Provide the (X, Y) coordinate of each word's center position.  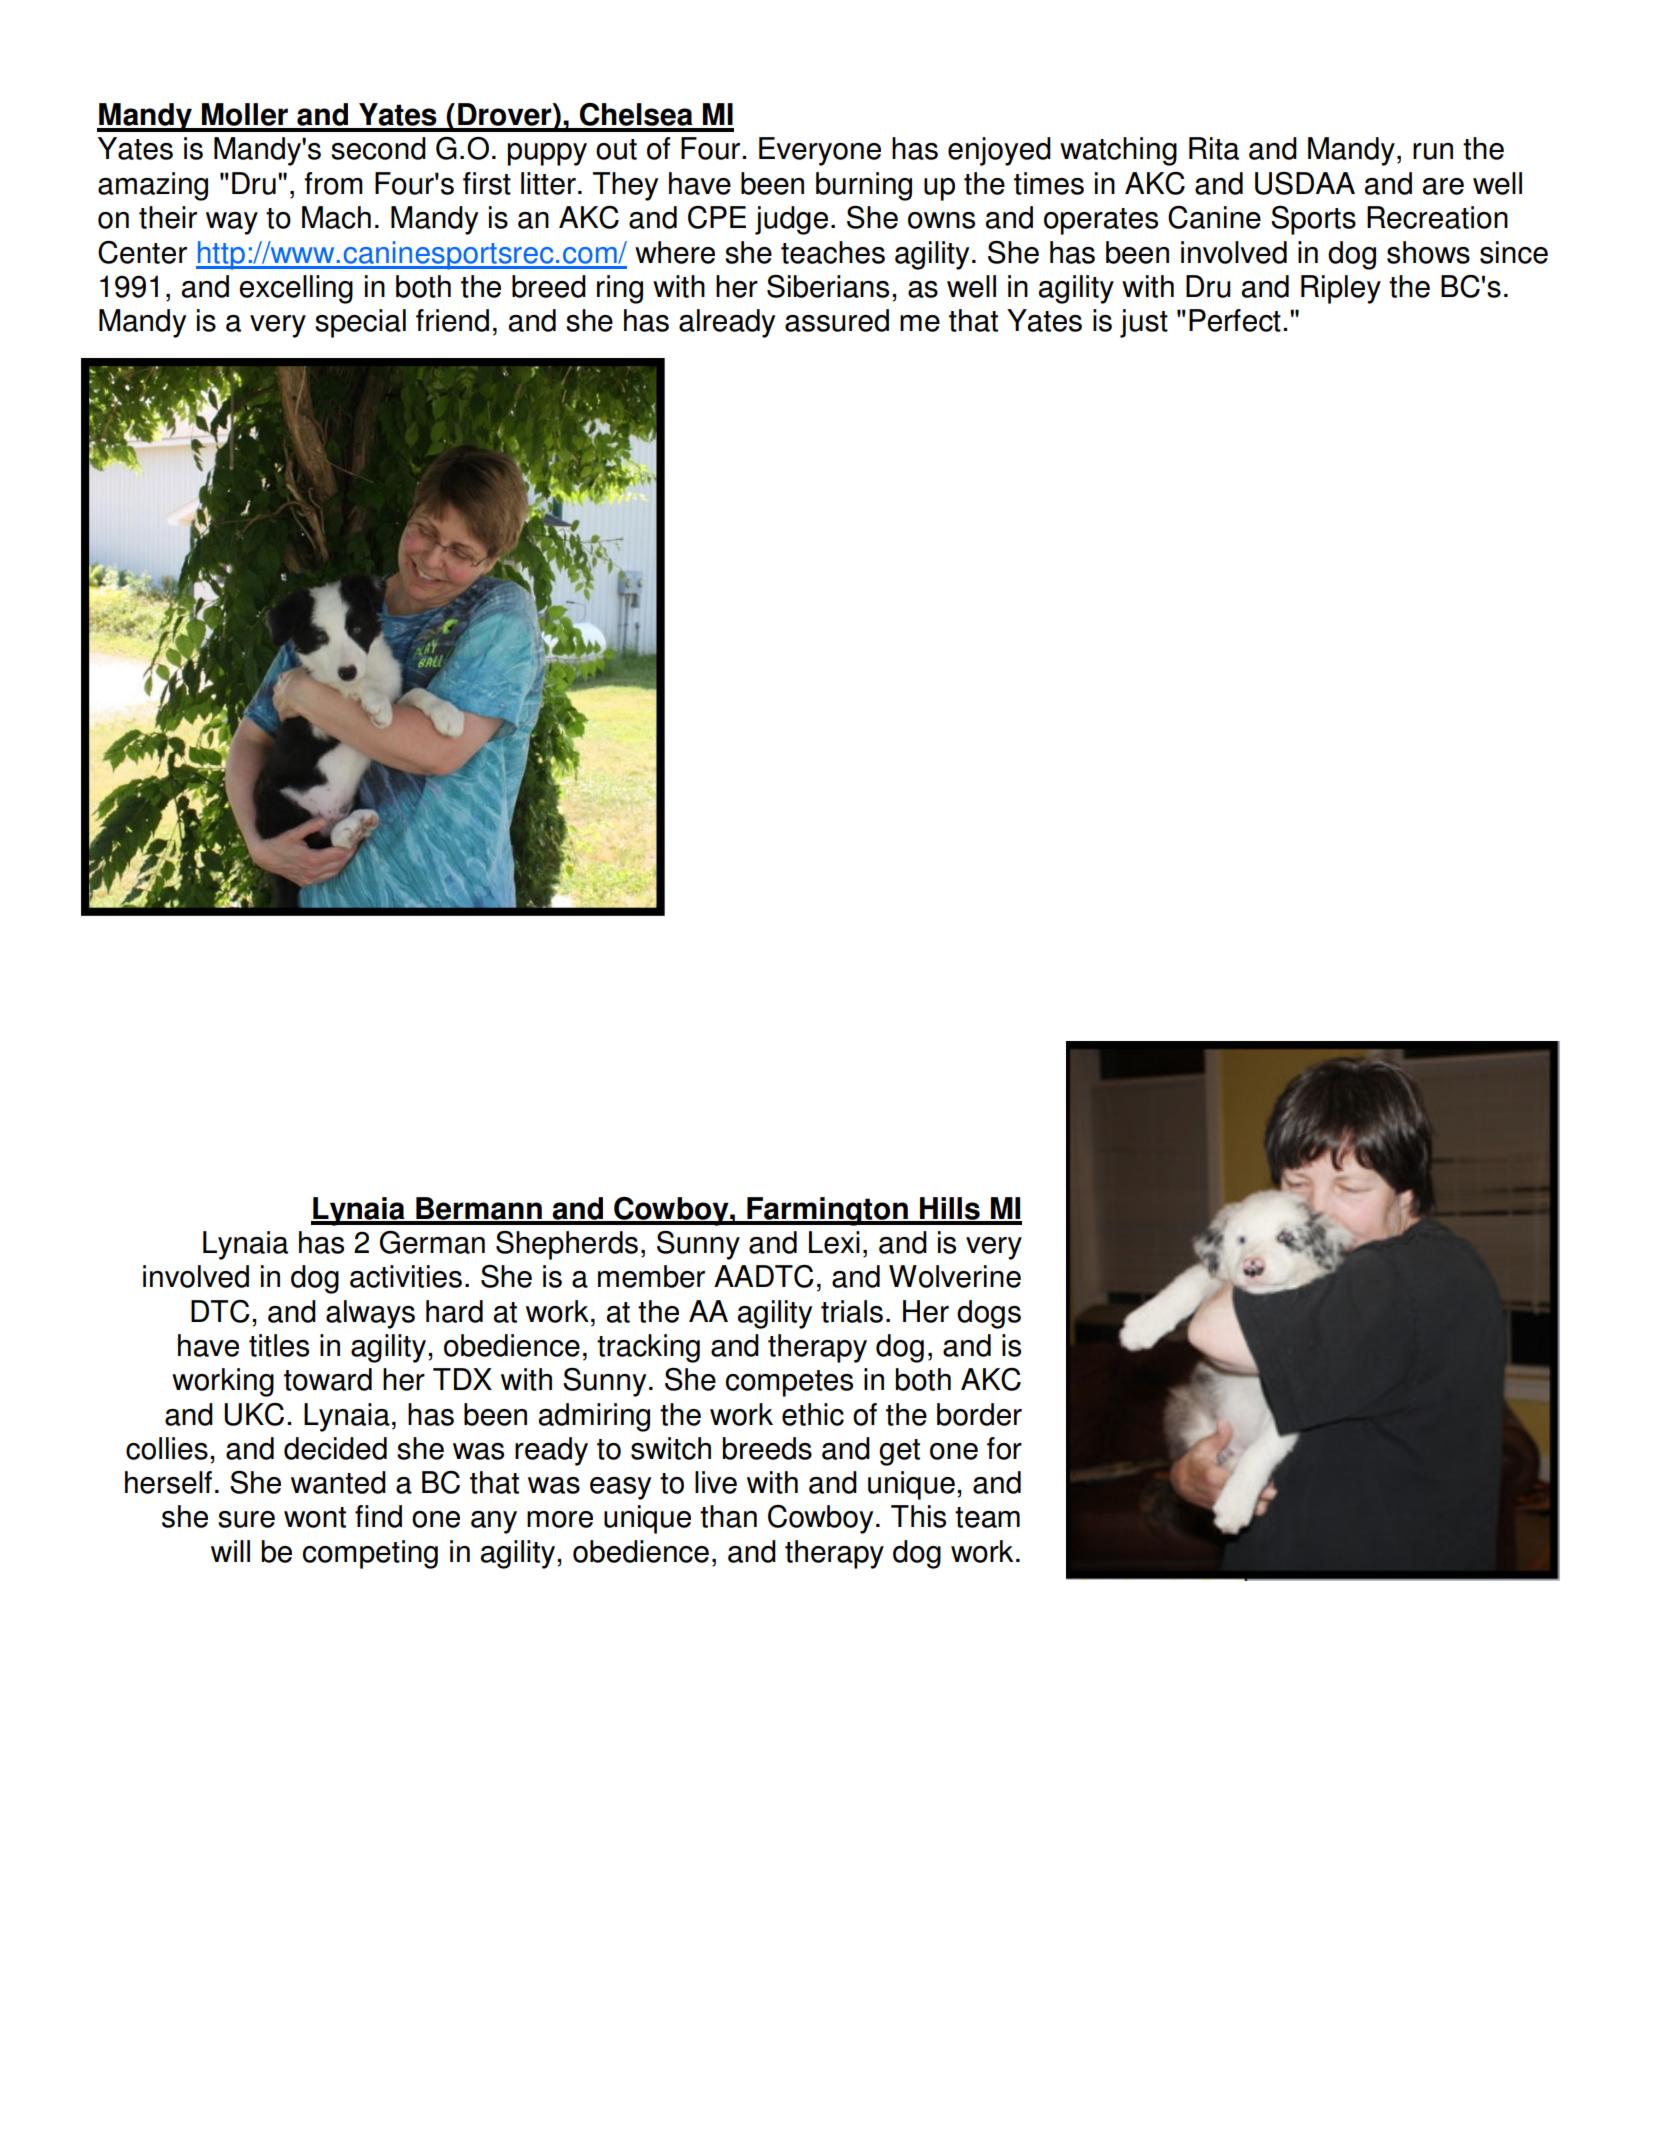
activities (406, 1276)
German (432, 1242)
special (360, 323)
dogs (989, 1314)
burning (864, 186)
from (333, 183)
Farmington (827, 1211)
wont (315, 1517)
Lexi (834, 1242)
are (1443, 186)
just (1144, 323)
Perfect (1235, 320)
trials (852, 1311)
